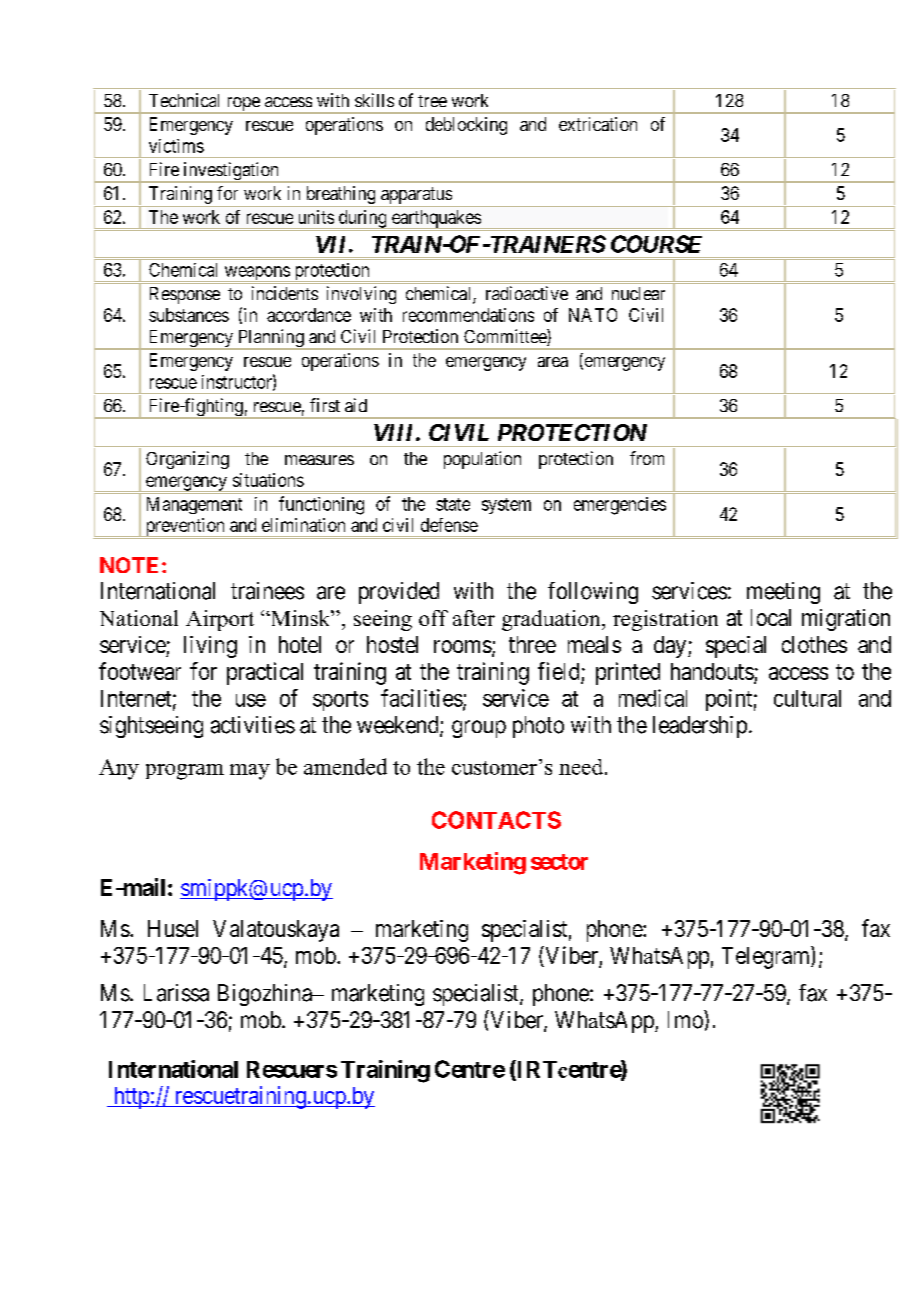 The image size is (924, 1308). I want to click on COURSE, so click(656, 244).
